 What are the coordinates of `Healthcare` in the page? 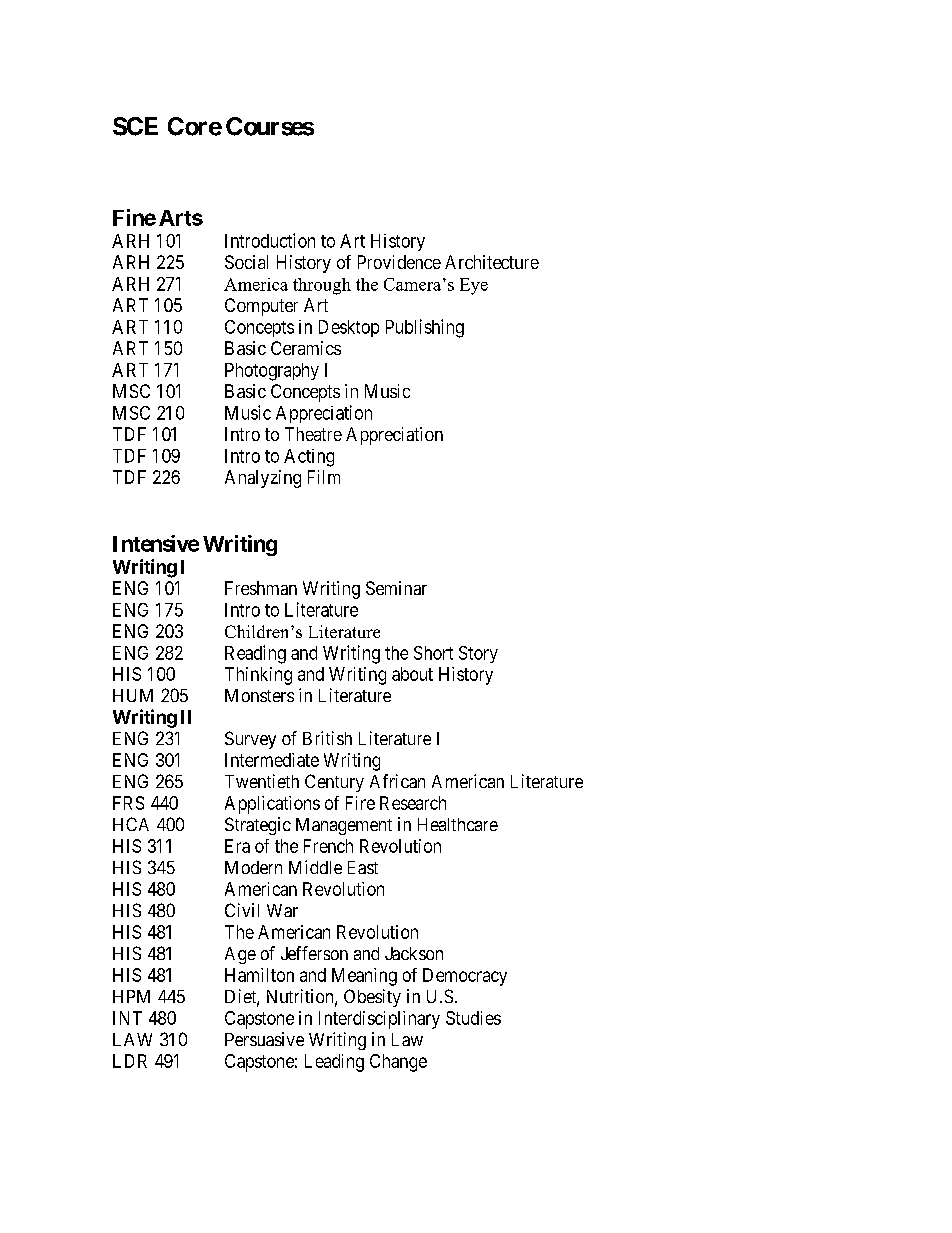 It's located at (458, 824).
